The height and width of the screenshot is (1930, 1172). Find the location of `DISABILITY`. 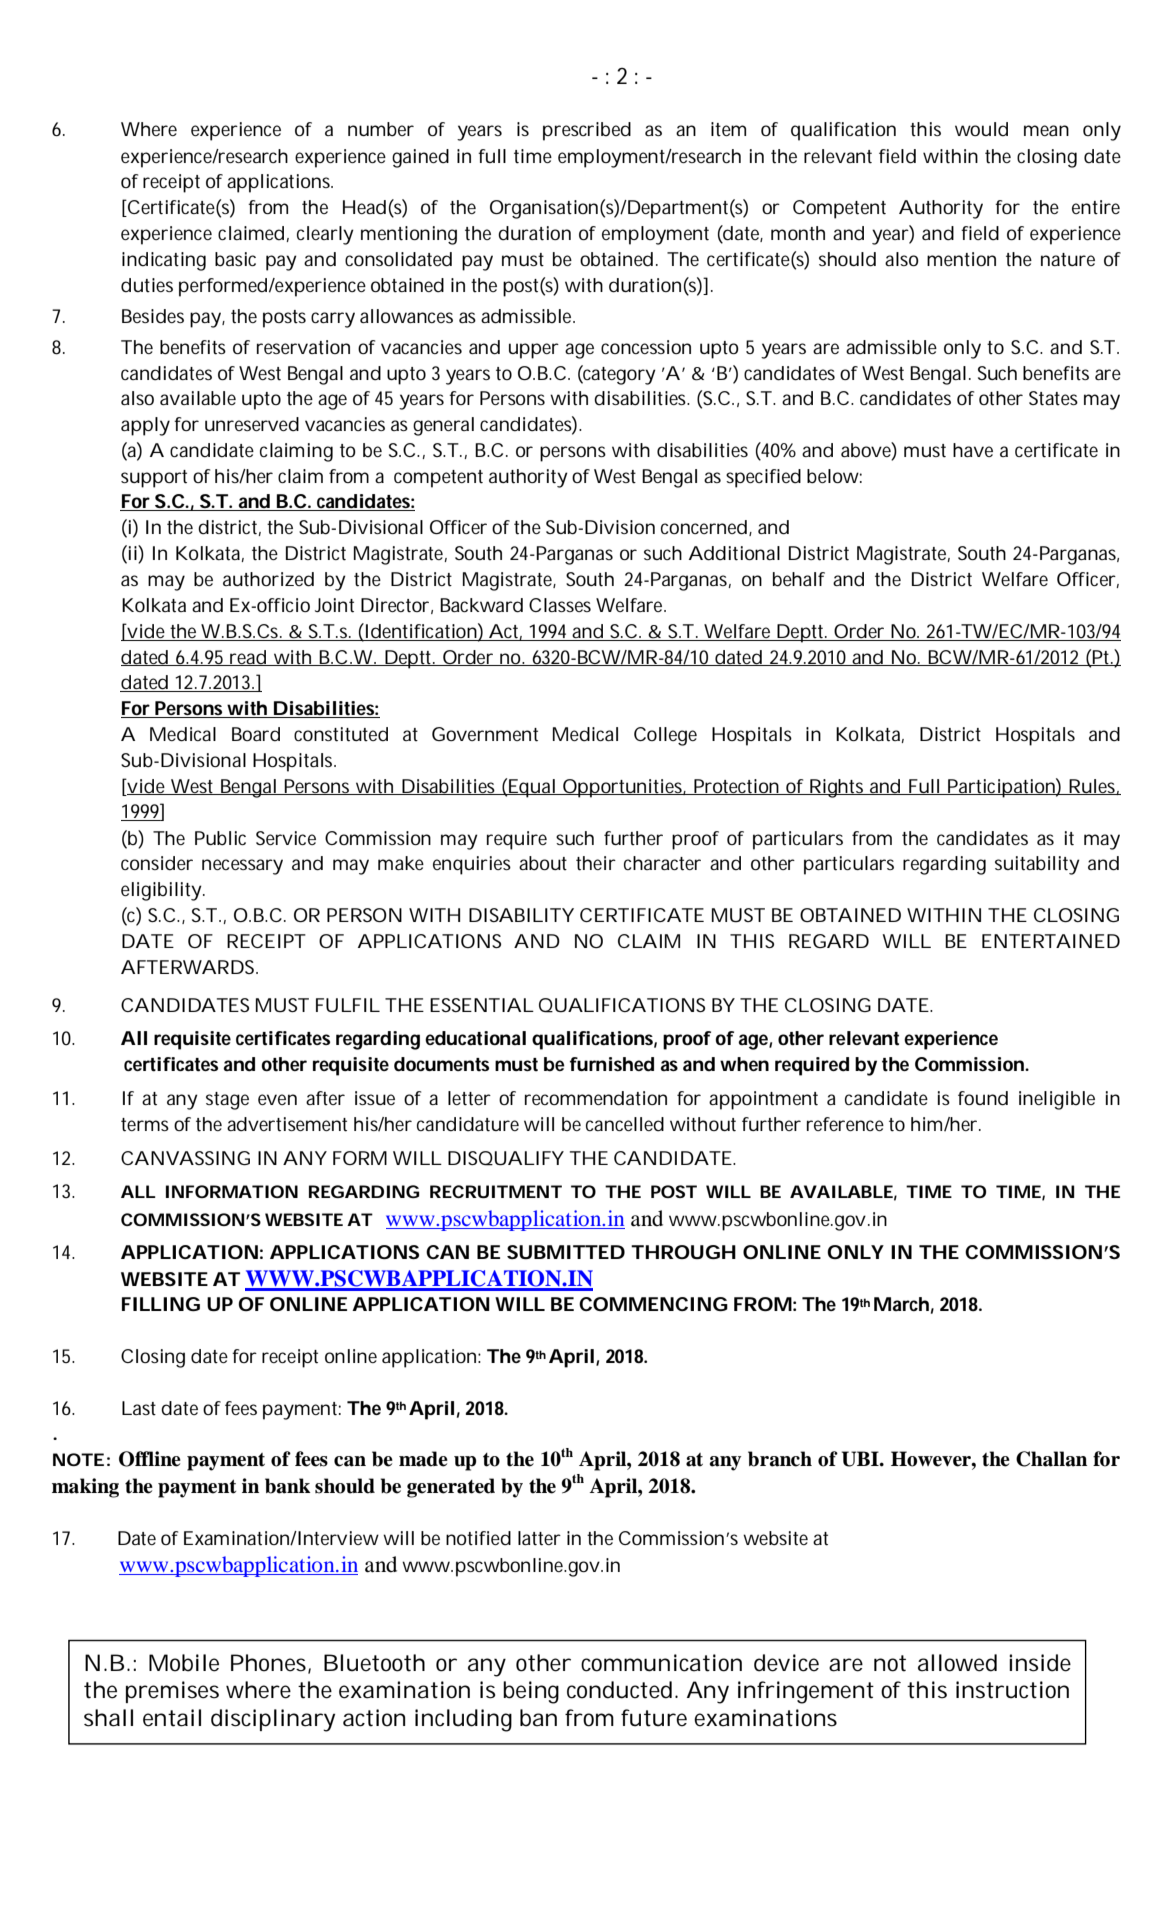

DISABILITY is located at coordinates (521, 915).
